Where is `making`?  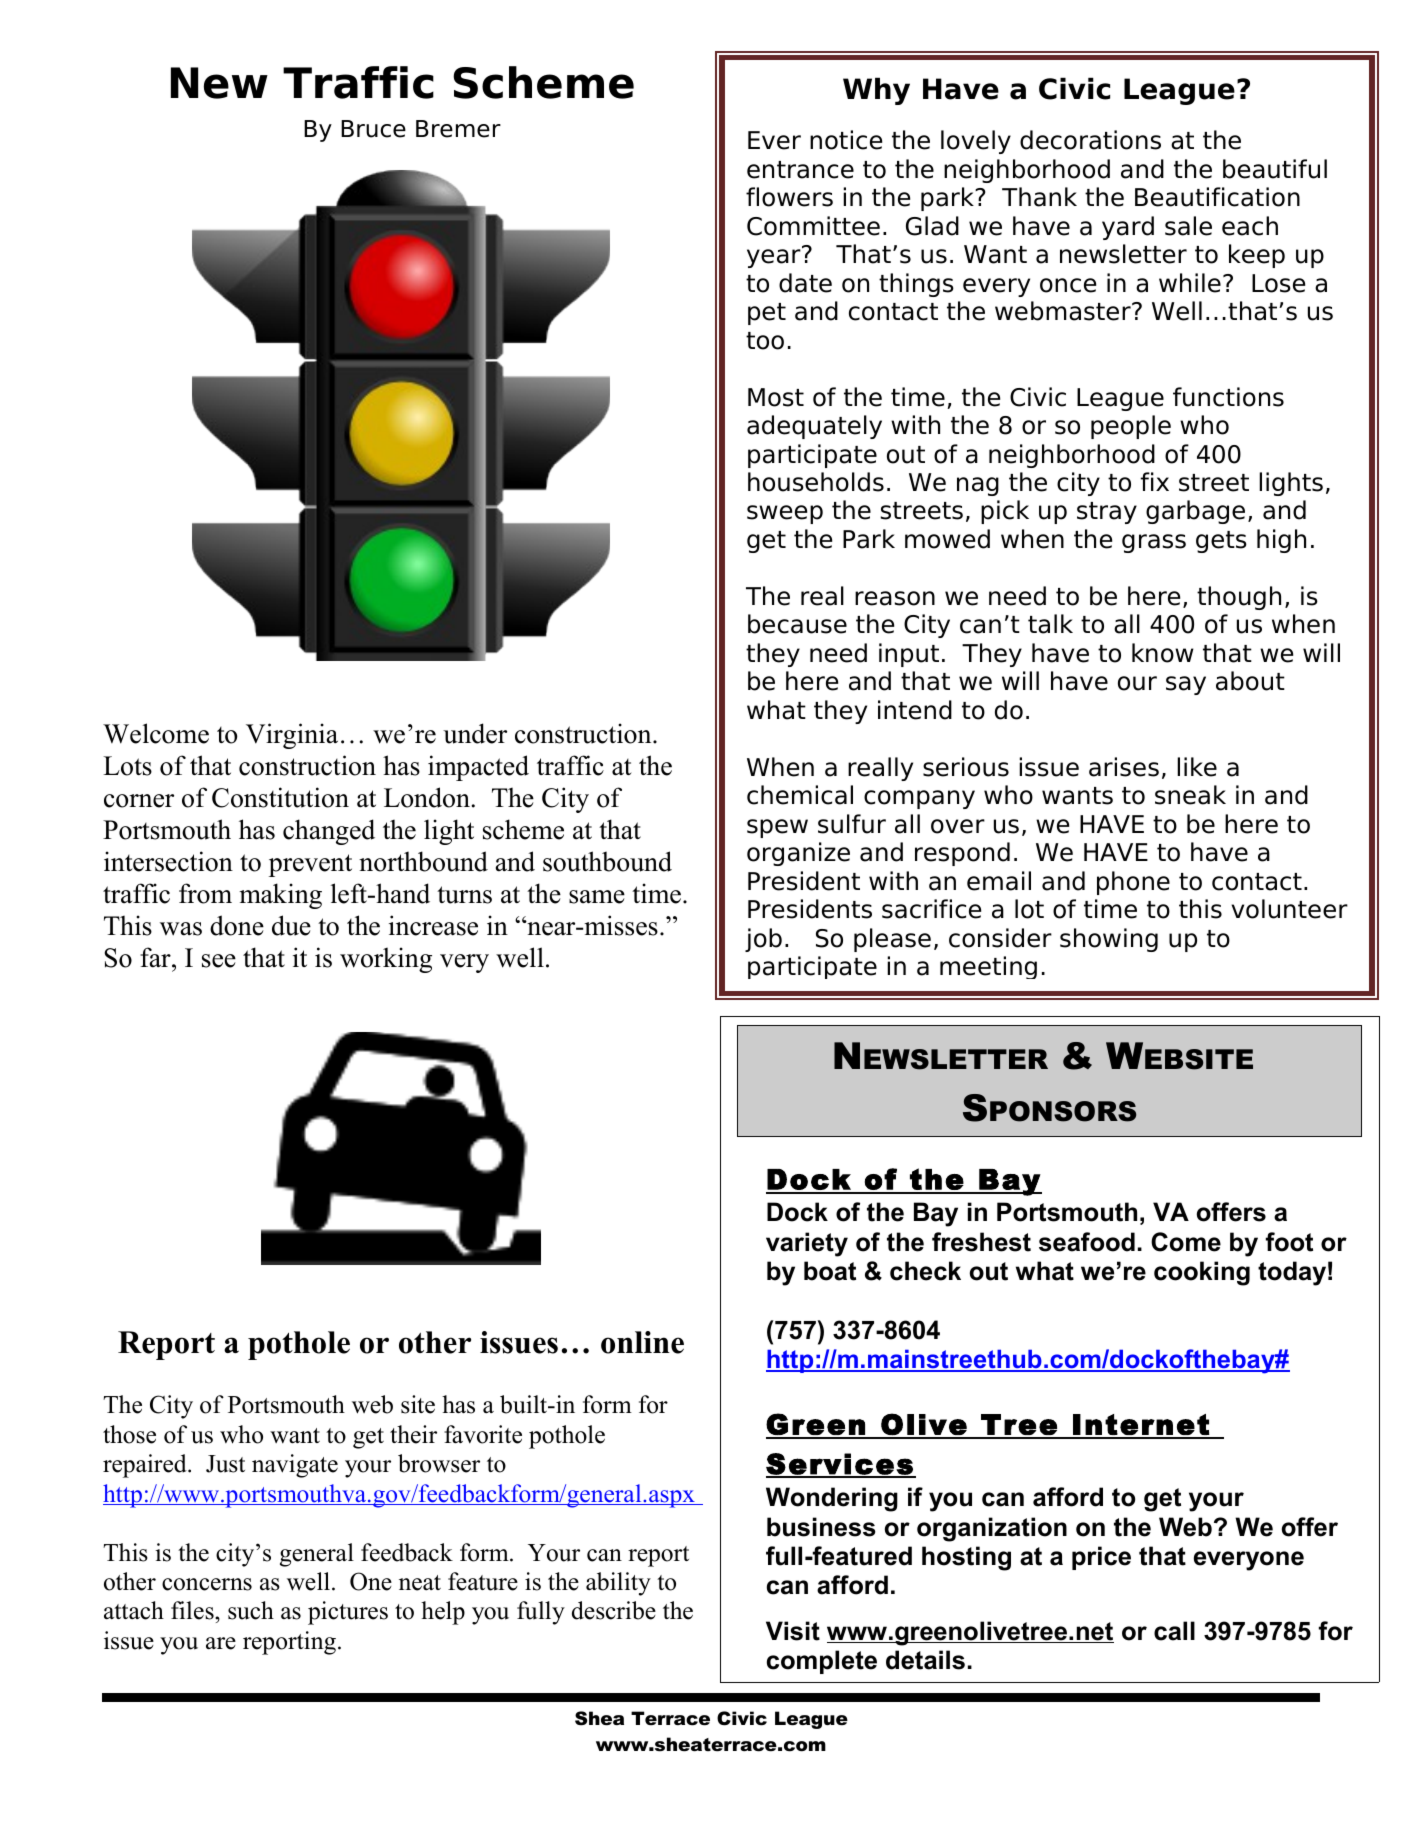 making is located at coordinates (280, 896).
